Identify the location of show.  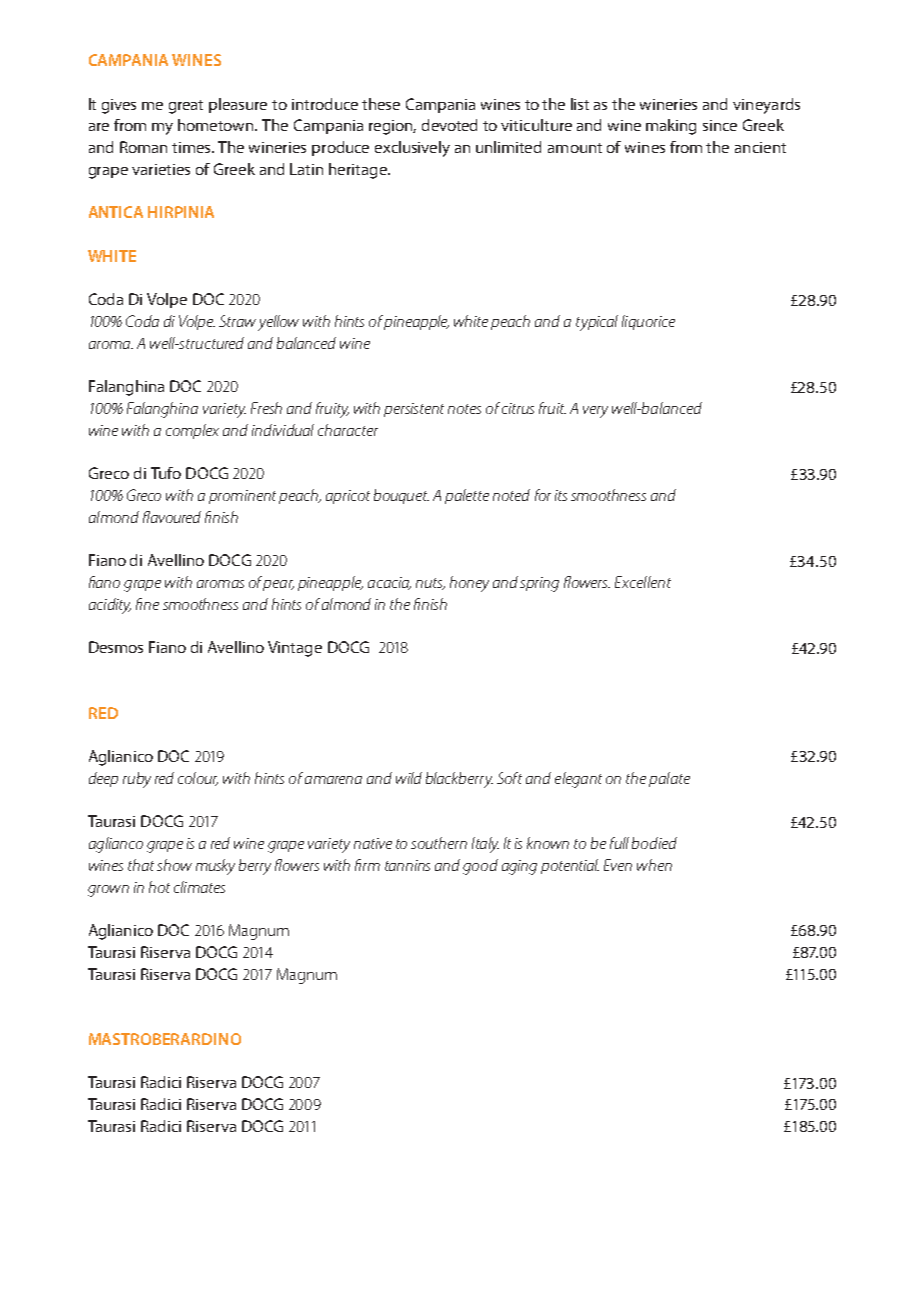
(174, 865).
